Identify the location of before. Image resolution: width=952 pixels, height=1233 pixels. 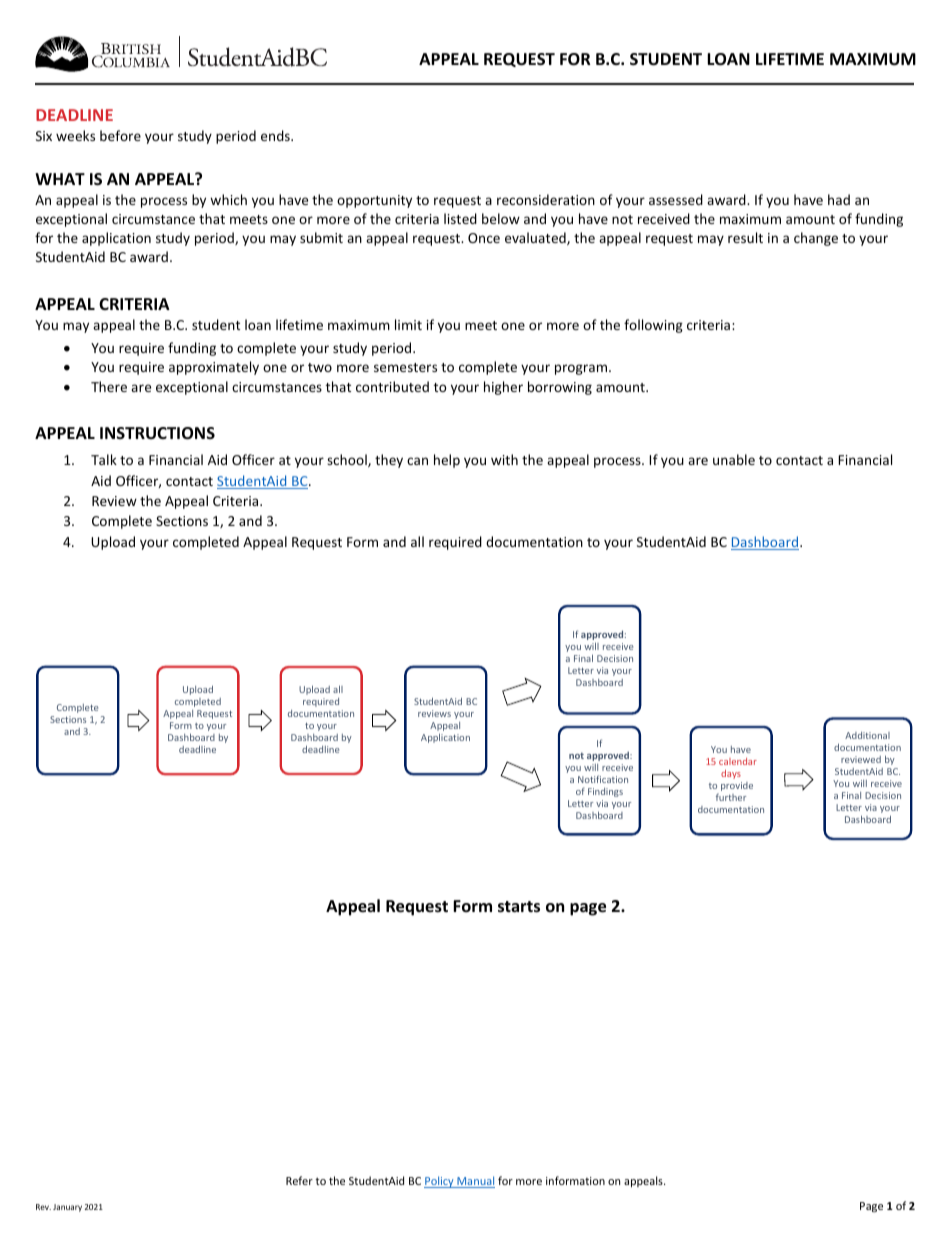
(120, 135).
